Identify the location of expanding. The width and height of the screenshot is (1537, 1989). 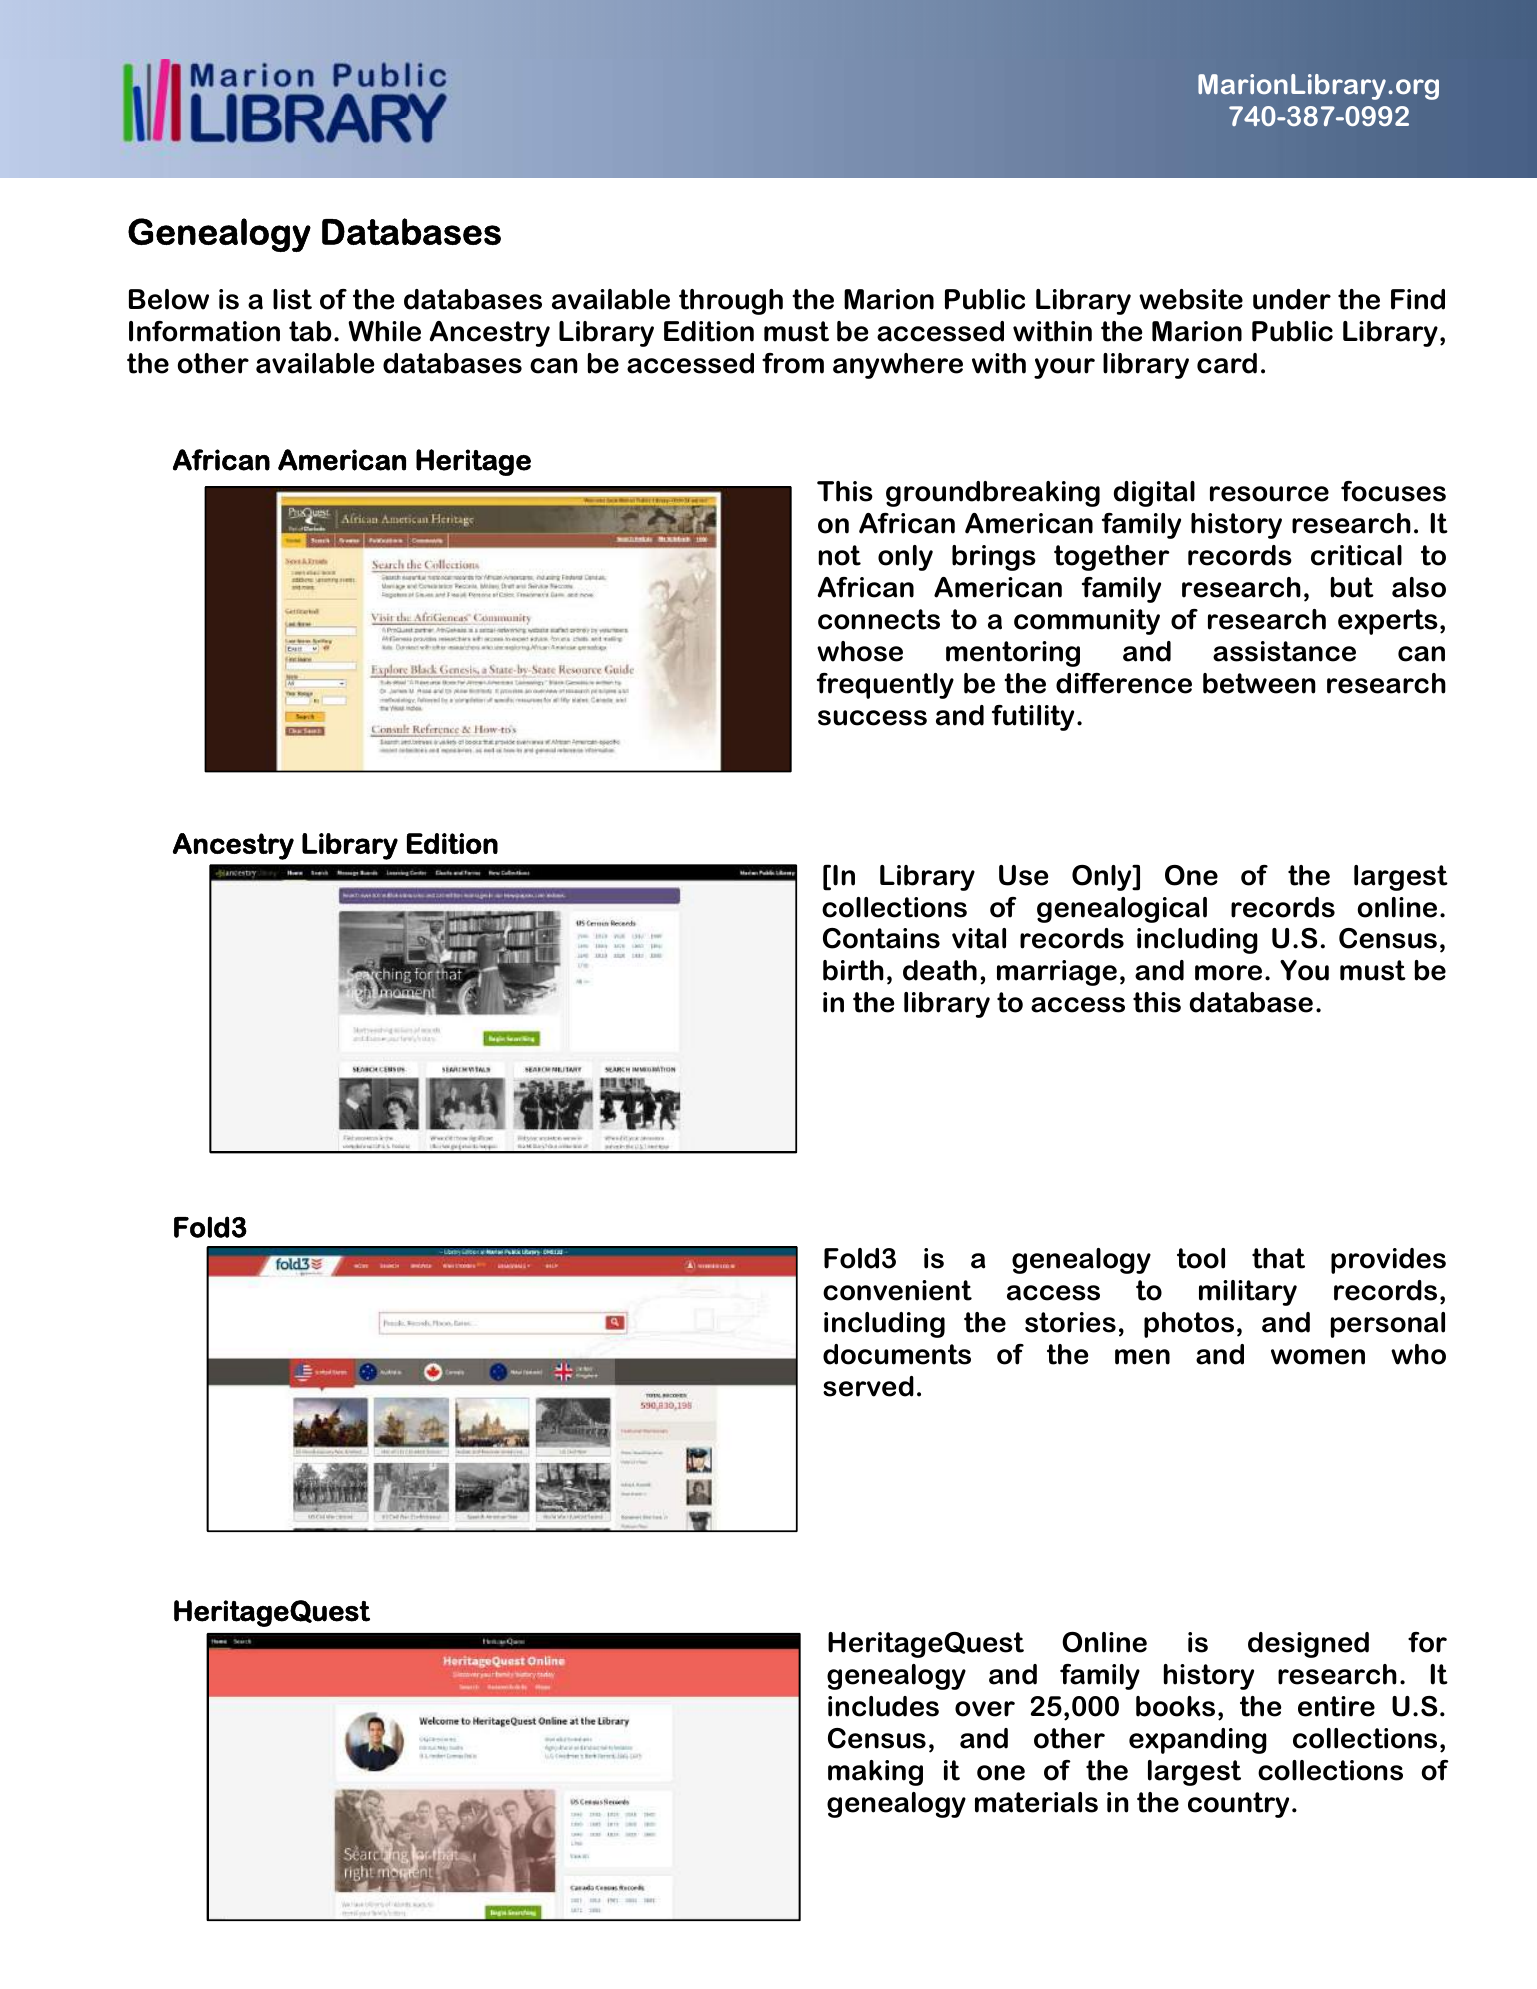
(1198, 1741).
